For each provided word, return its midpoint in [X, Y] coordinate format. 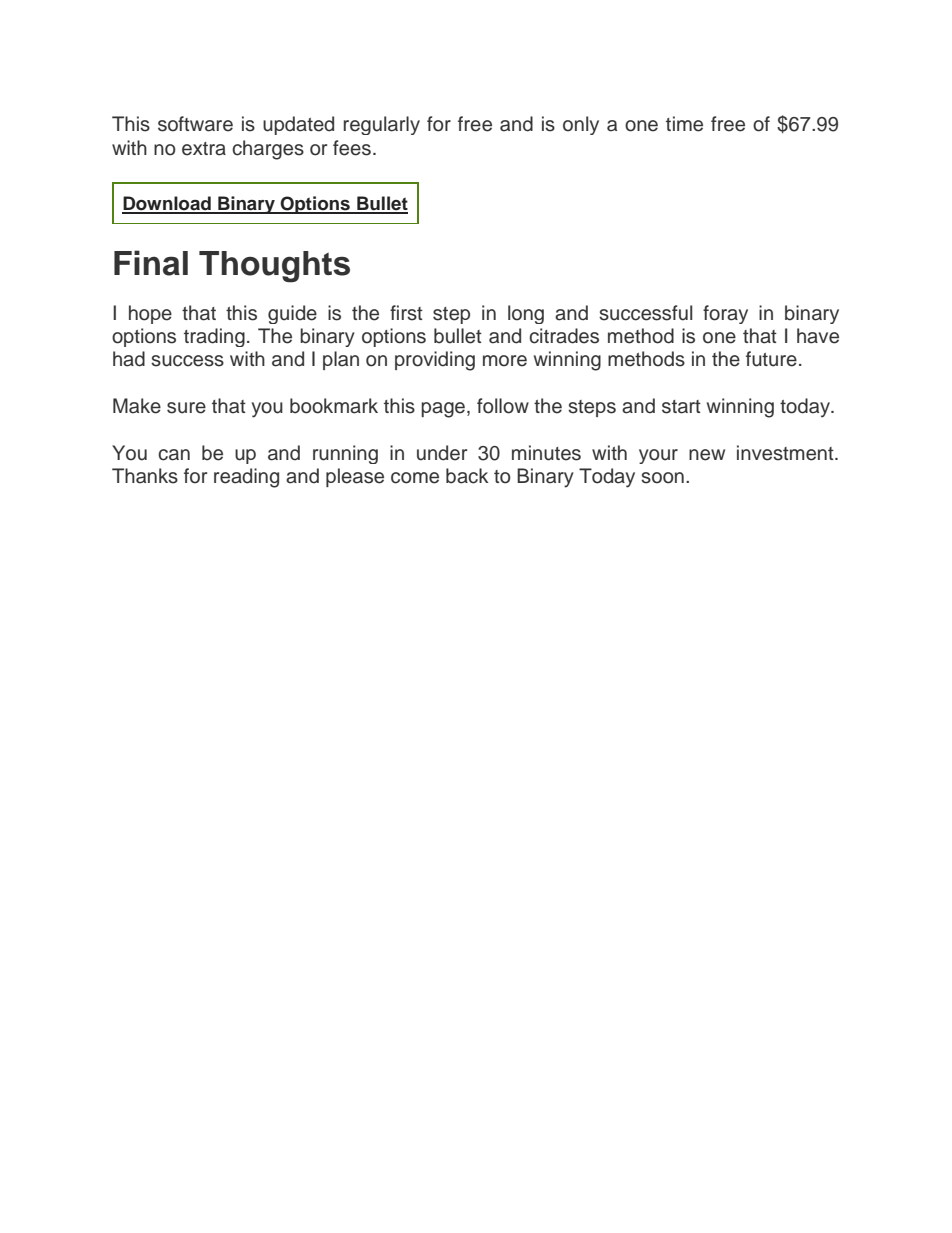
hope [150, 314]
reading [246, 478]
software [195, 124]
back [467, 476]
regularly [382, 125]
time [684, 124]
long [526, 314]
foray [725, 314]
